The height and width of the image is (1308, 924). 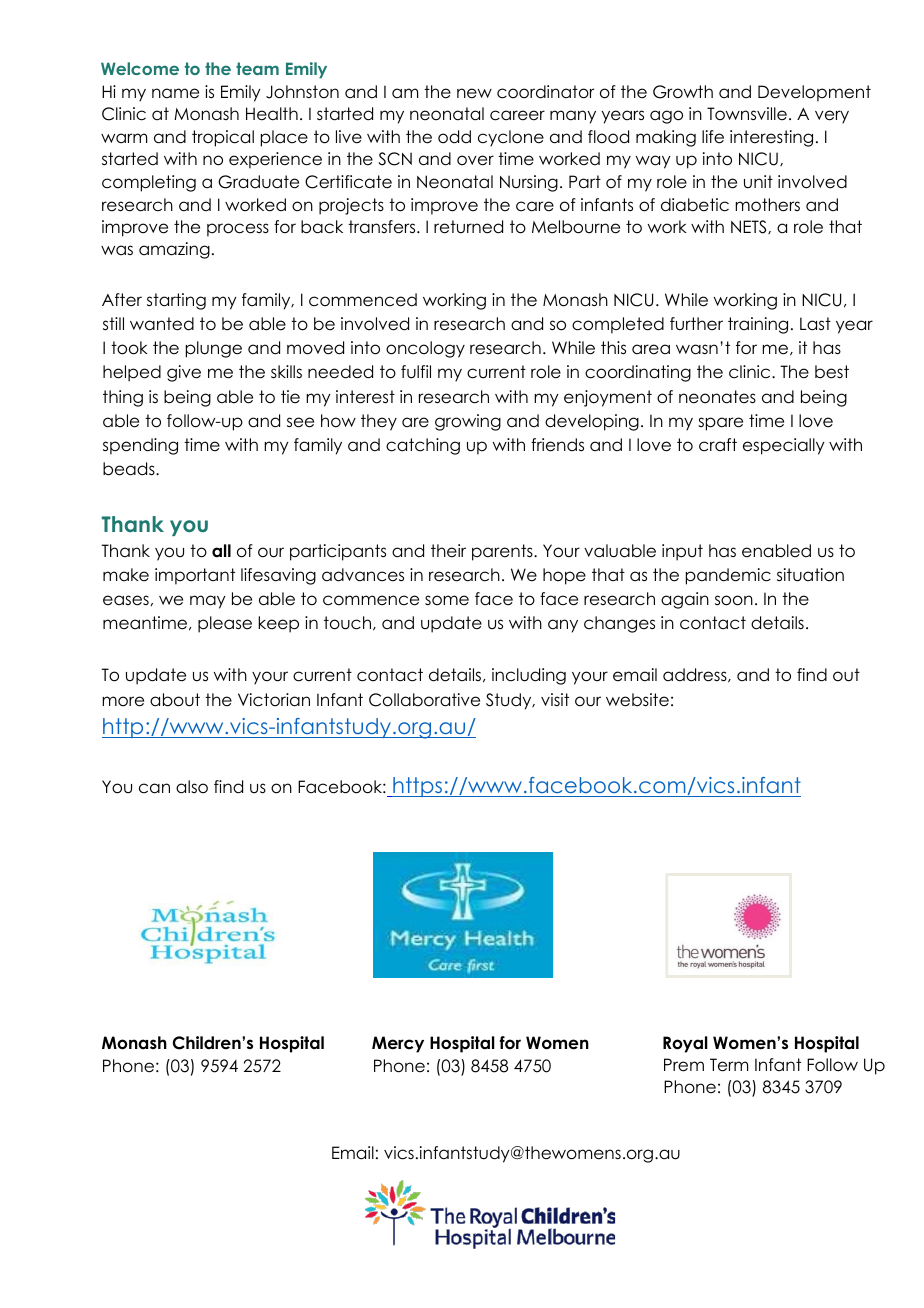 What do you see at coordinates (747, 114) in the image?
I see `Townsville` at bounding box center [747, 114].
